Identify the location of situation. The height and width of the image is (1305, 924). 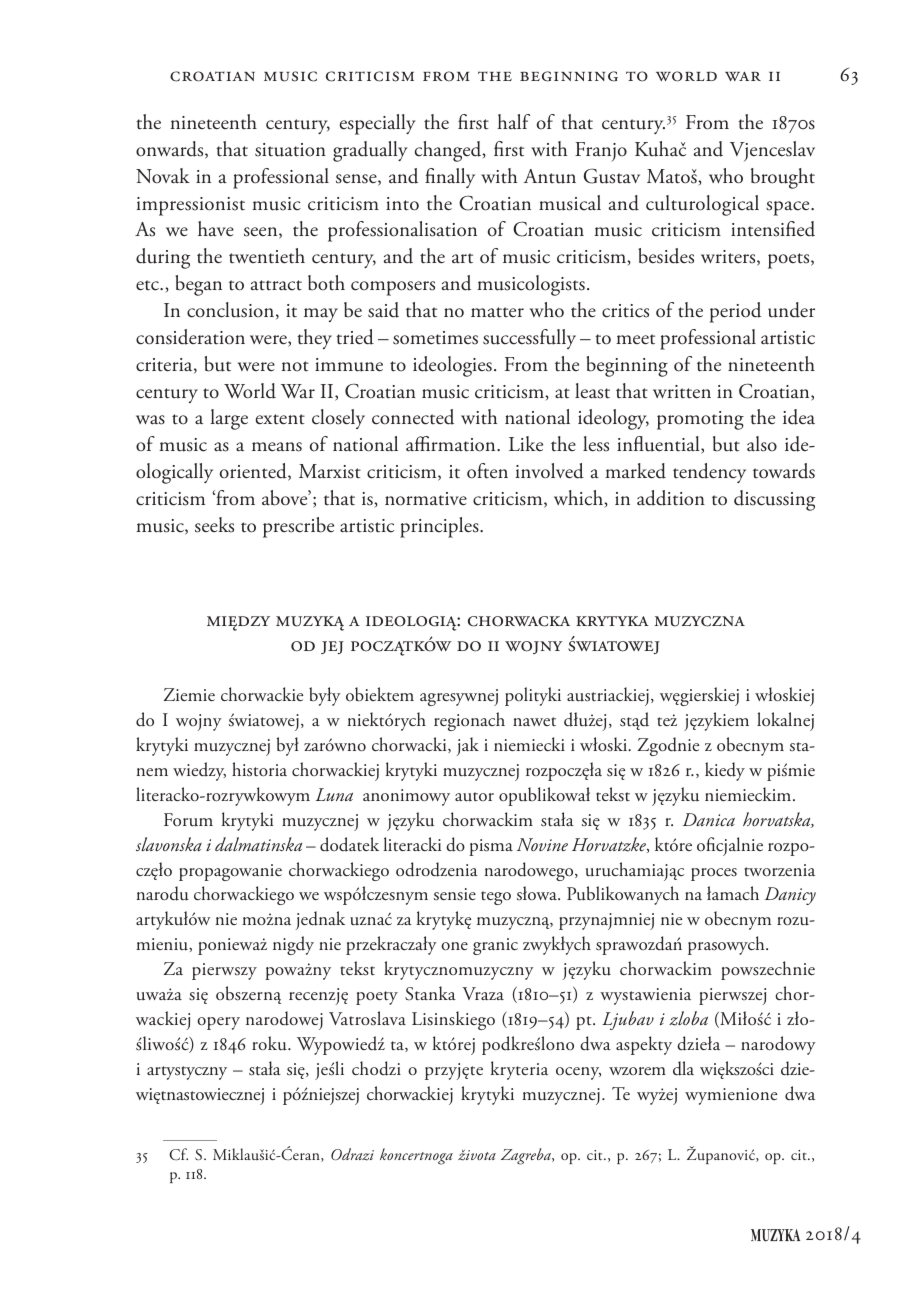
(290, 150).
